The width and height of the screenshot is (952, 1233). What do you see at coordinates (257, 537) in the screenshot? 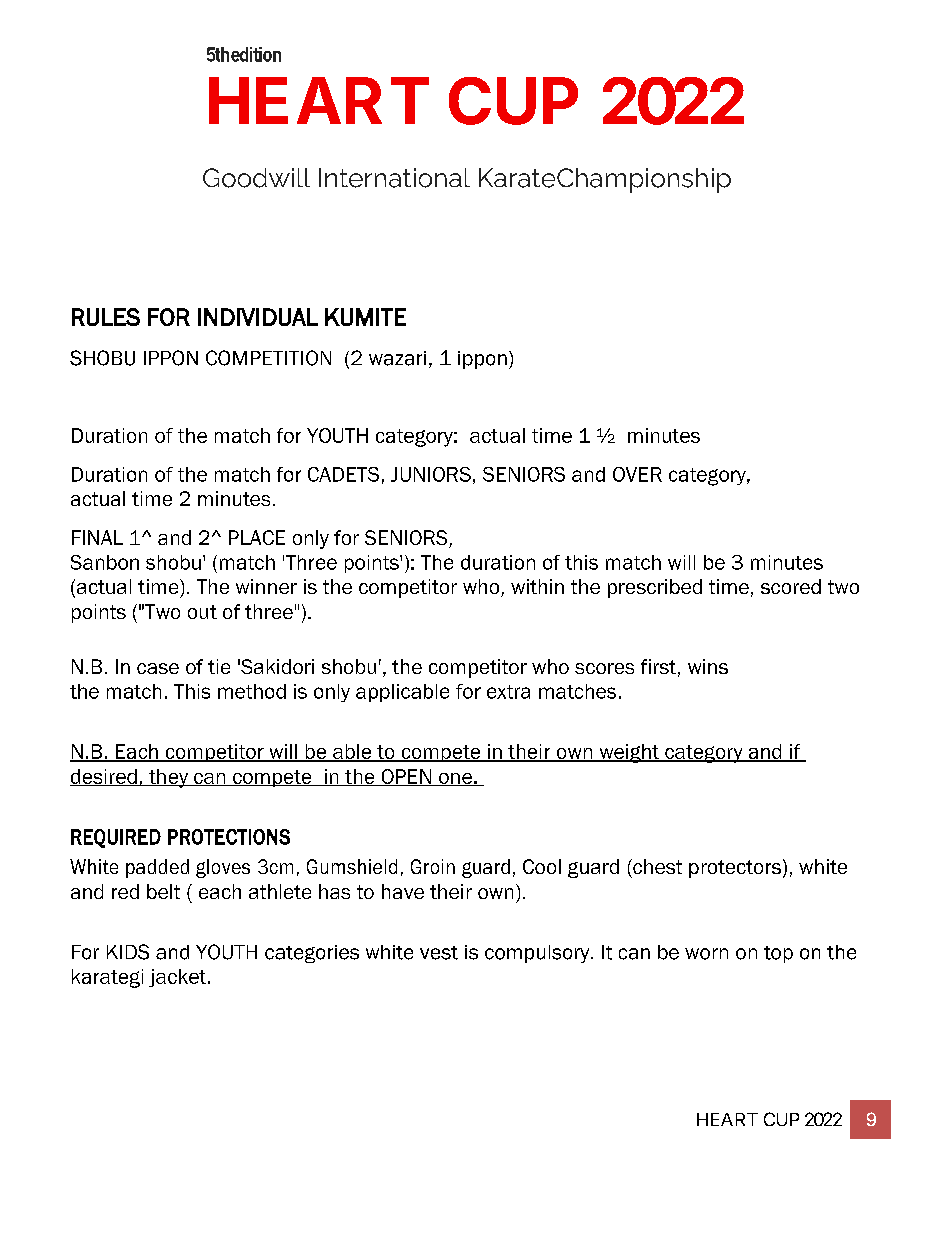
I see `PLACE` at bounding box center [257, 537].
